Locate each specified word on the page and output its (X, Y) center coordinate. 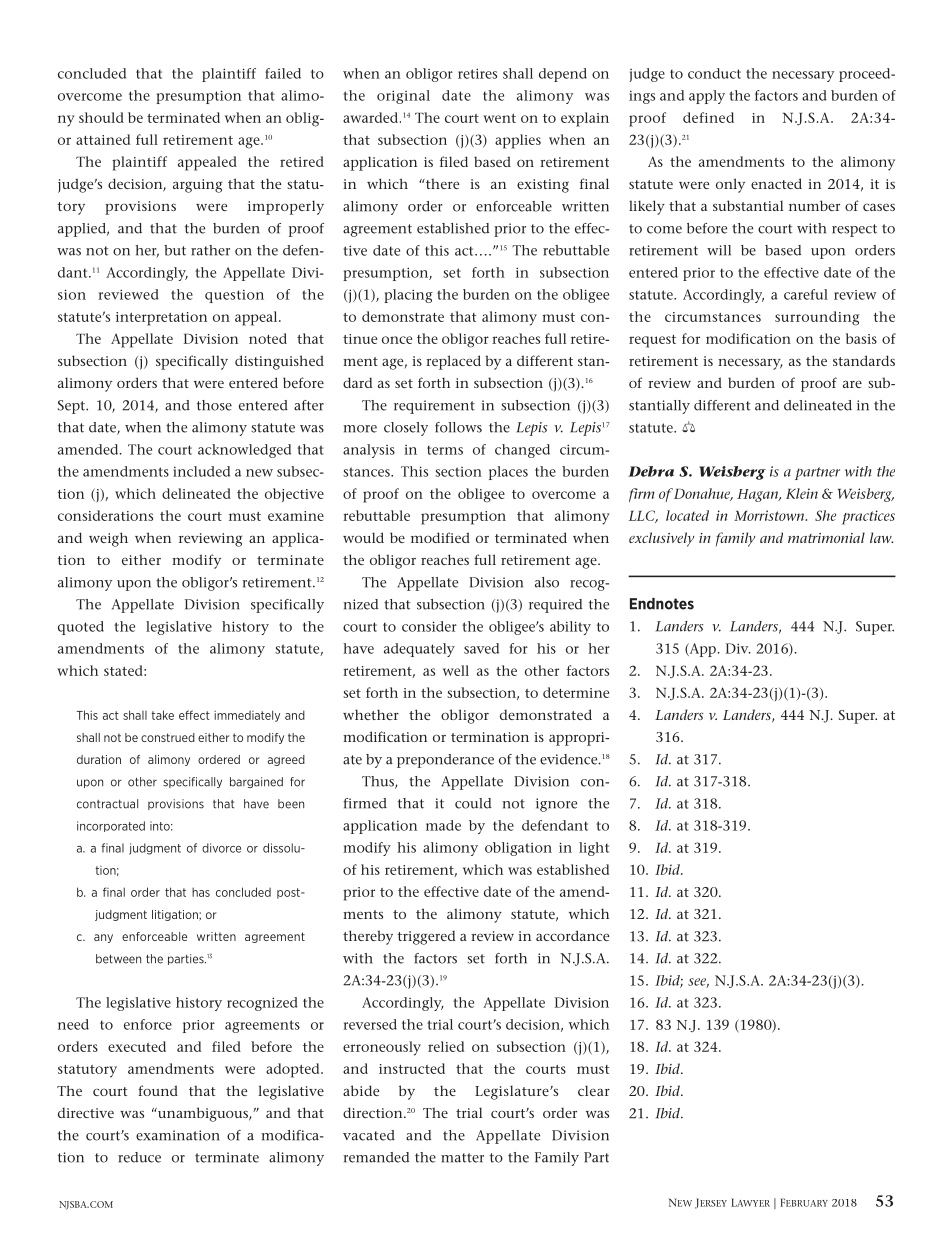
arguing (197, 186)
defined (708, 117)
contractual (107, 804)
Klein (802, 493)
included (201, 471)
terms (445, 450)
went (499, 118)
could (473, 803)
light (594, 849)
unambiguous (203, 1114)
